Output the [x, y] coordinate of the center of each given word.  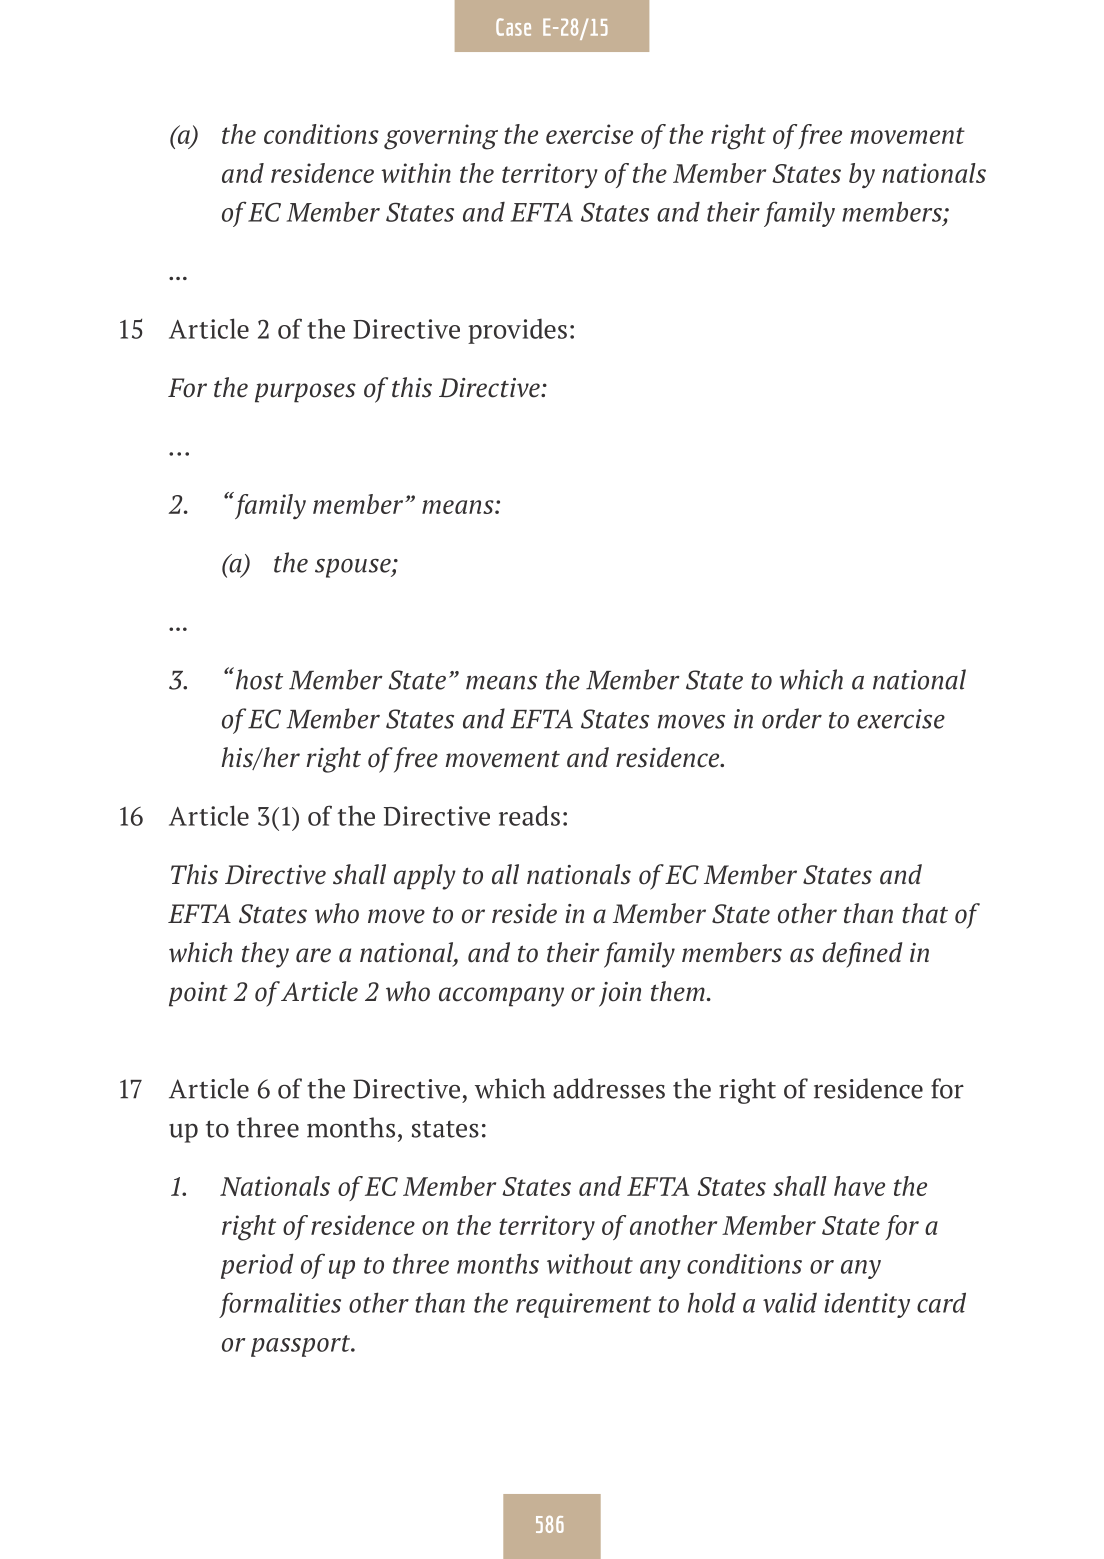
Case [513, 27]
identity [867, 1305]
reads [529, 815]
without [590, 1263]
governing [441, 137]
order [792, 718]
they [265, 955]
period [257, 1266]
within [416, 173]
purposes [305, 393]
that [925, 913]
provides [517, 331]
